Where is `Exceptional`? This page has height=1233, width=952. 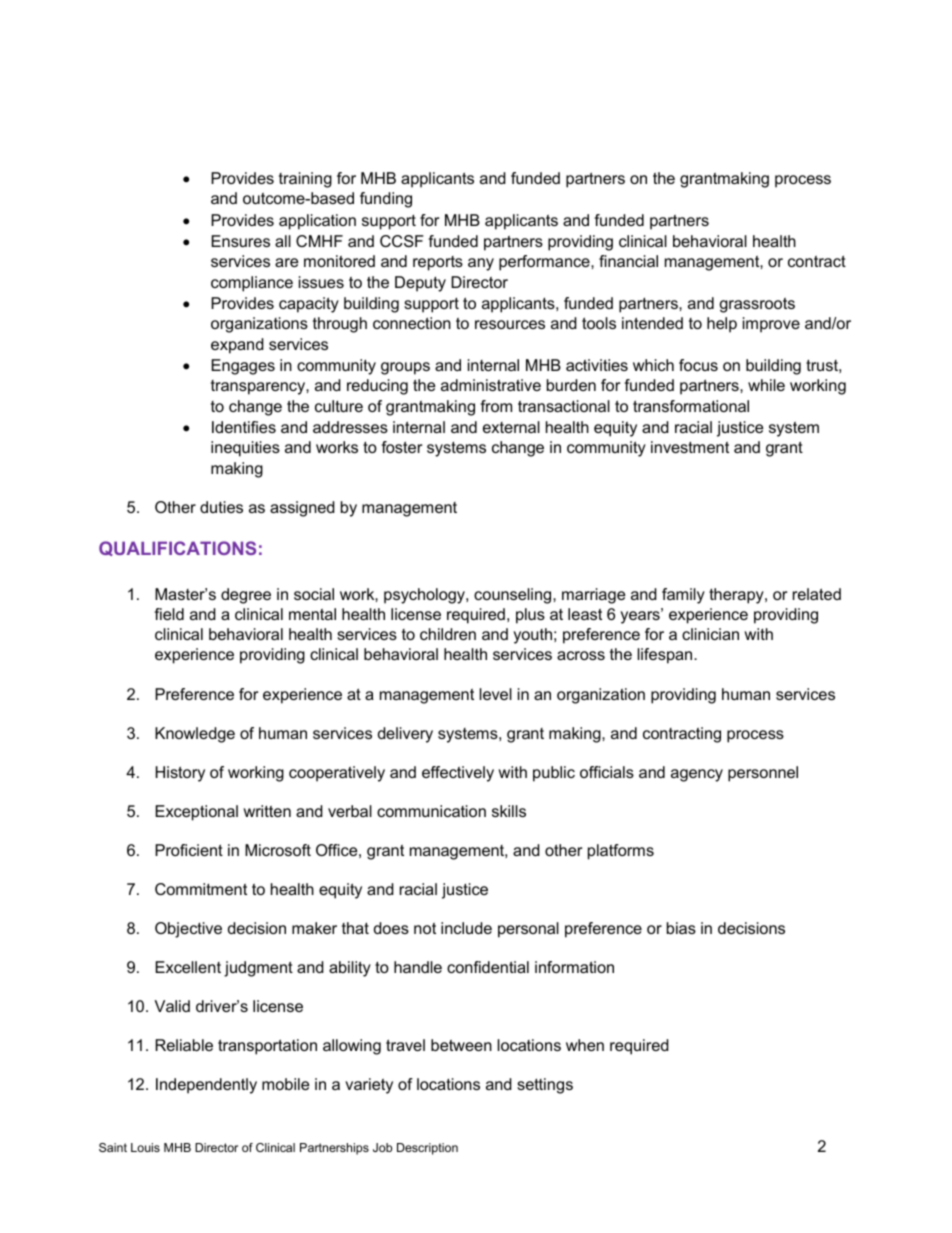 Exceptional is located at coordinates (196, 813).
